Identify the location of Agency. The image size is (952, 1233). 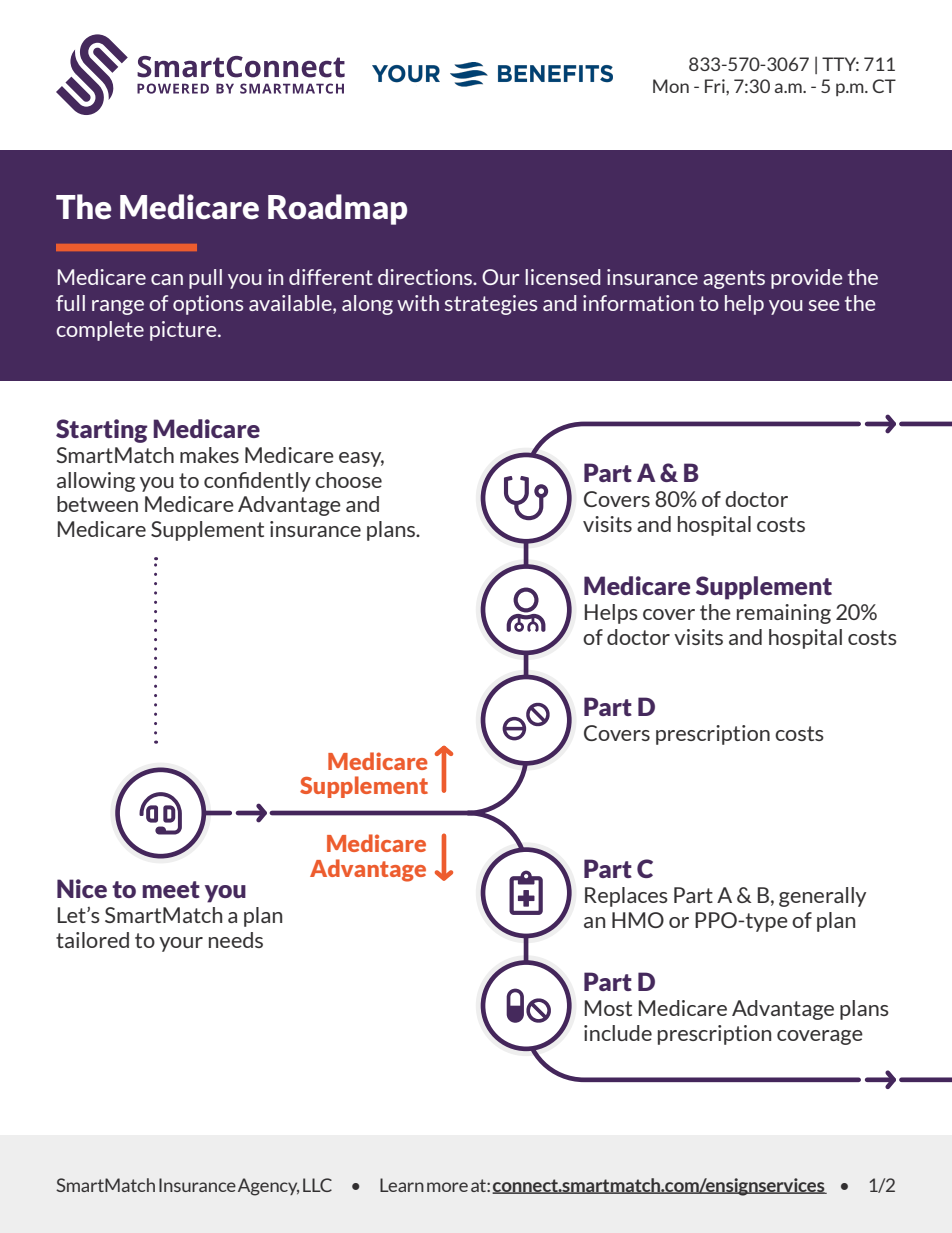
(268, 1187).
